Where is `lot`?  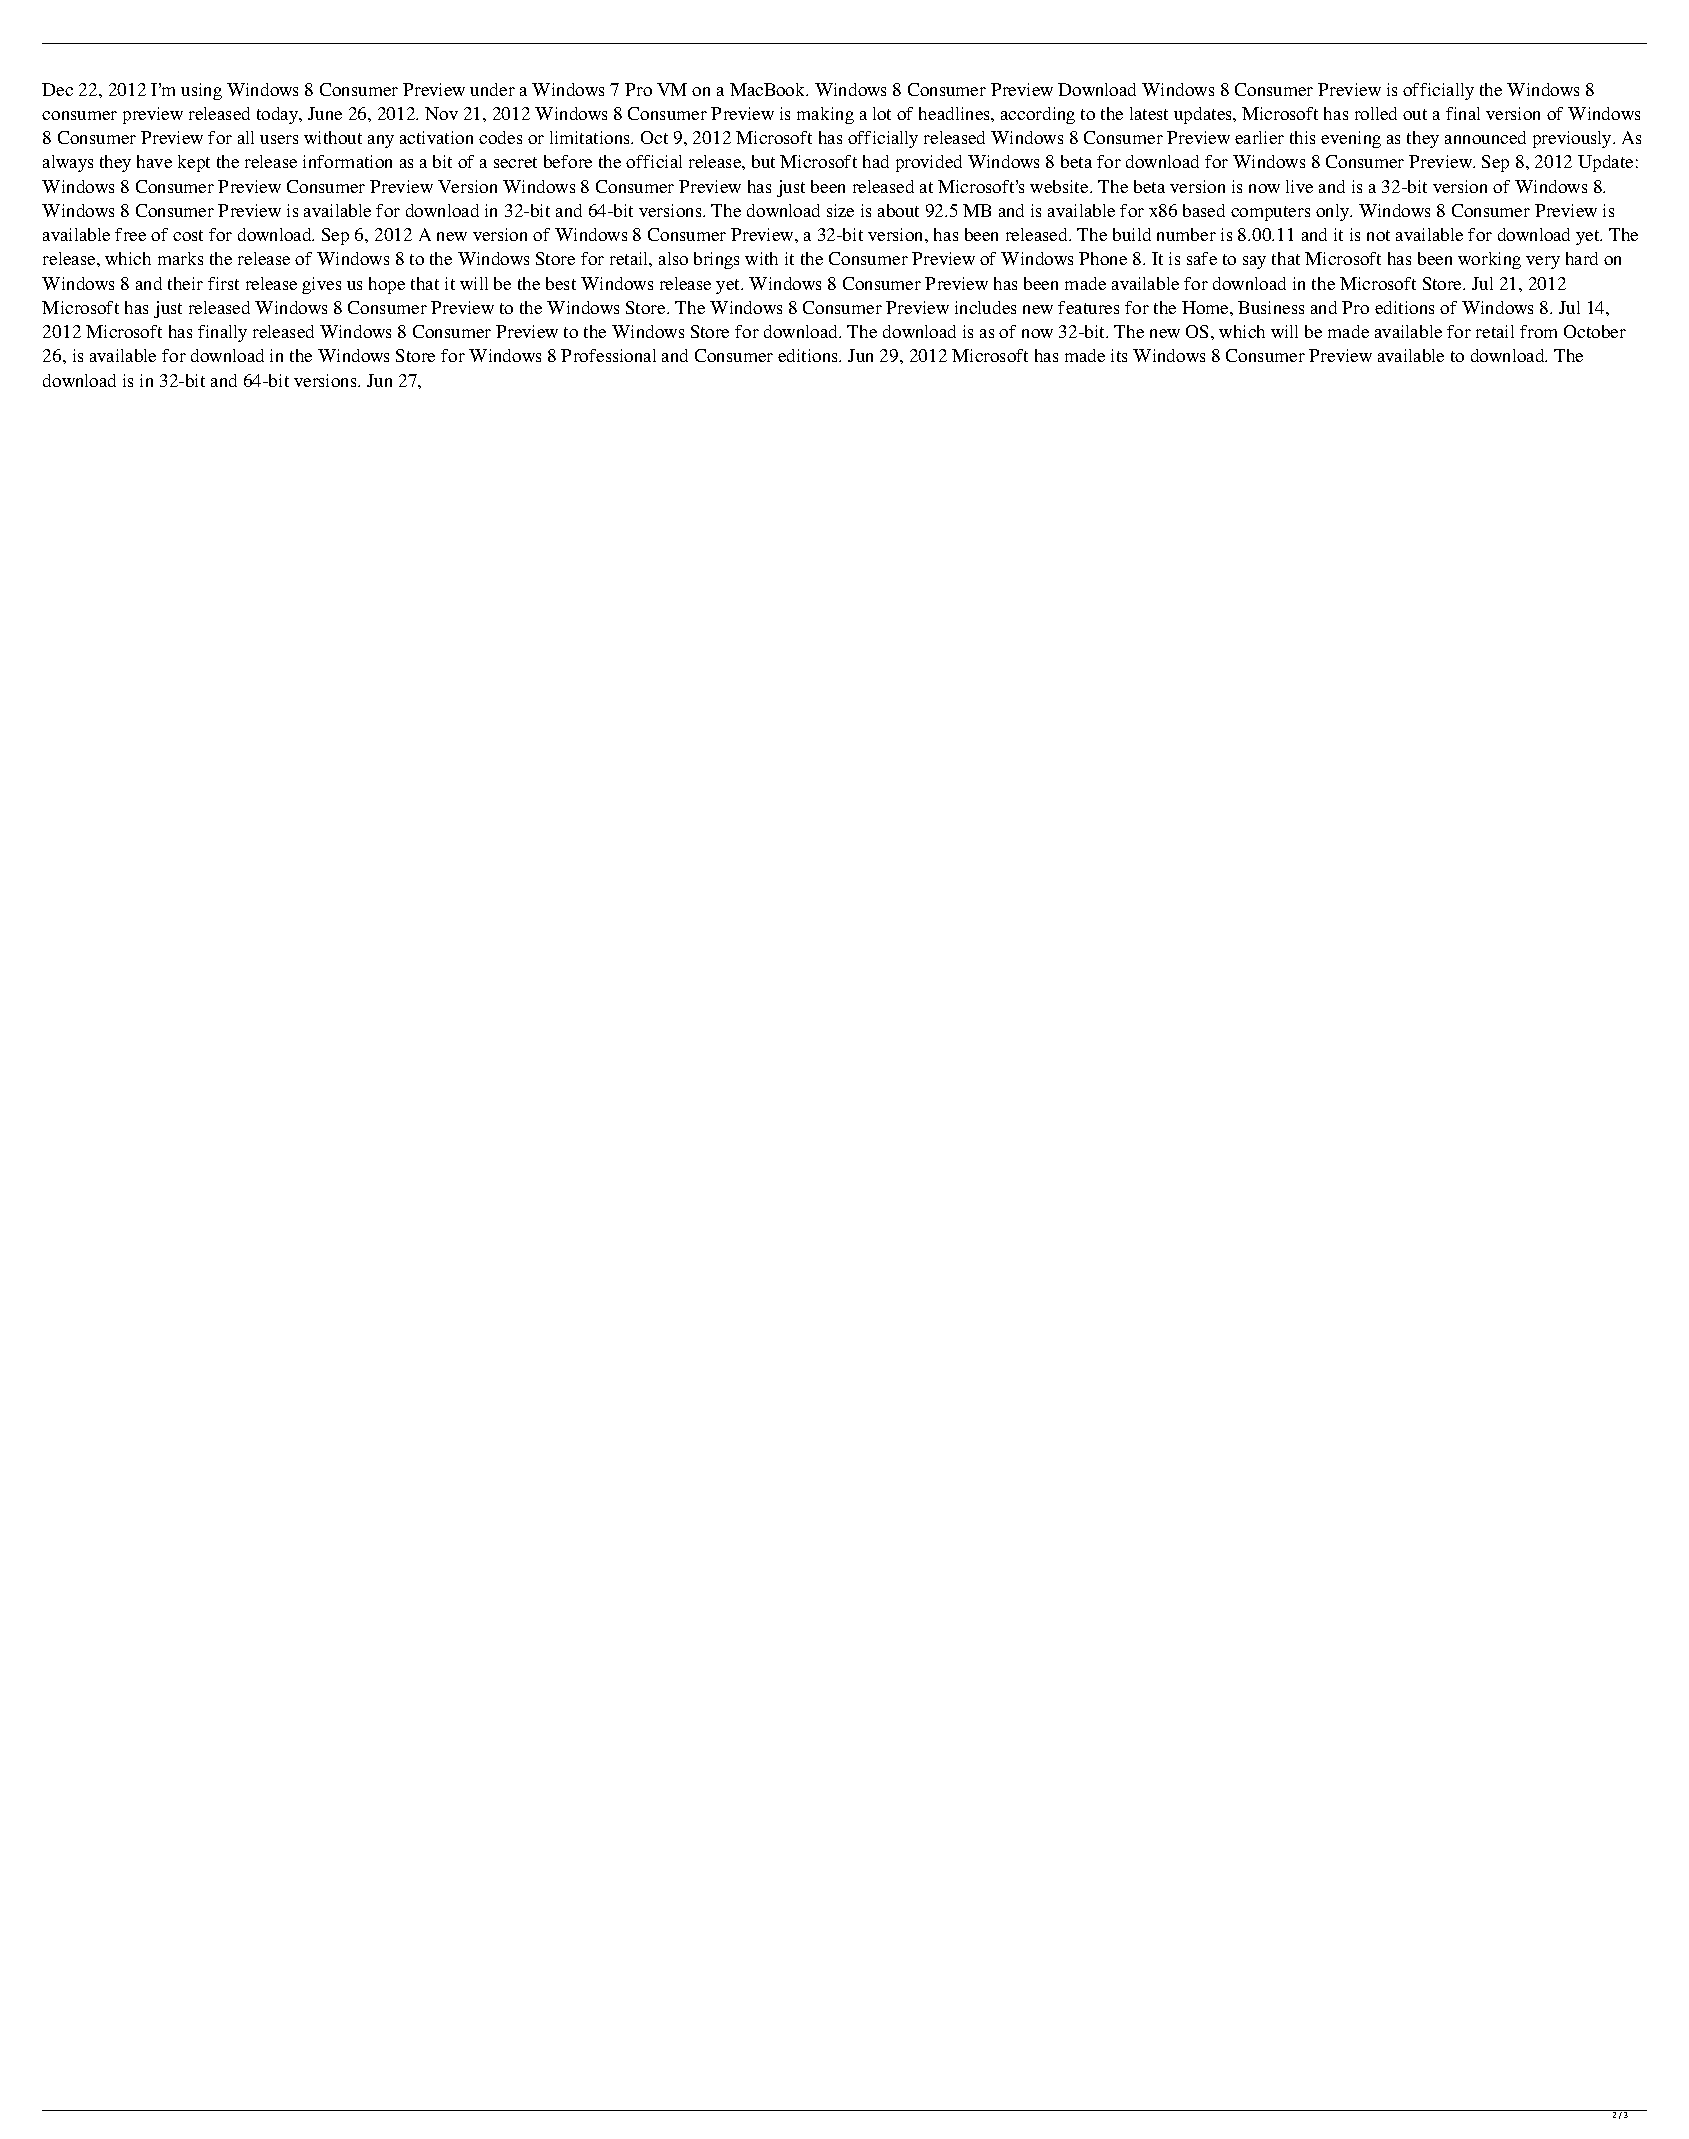
lot is located at coordinates (882, 113).
